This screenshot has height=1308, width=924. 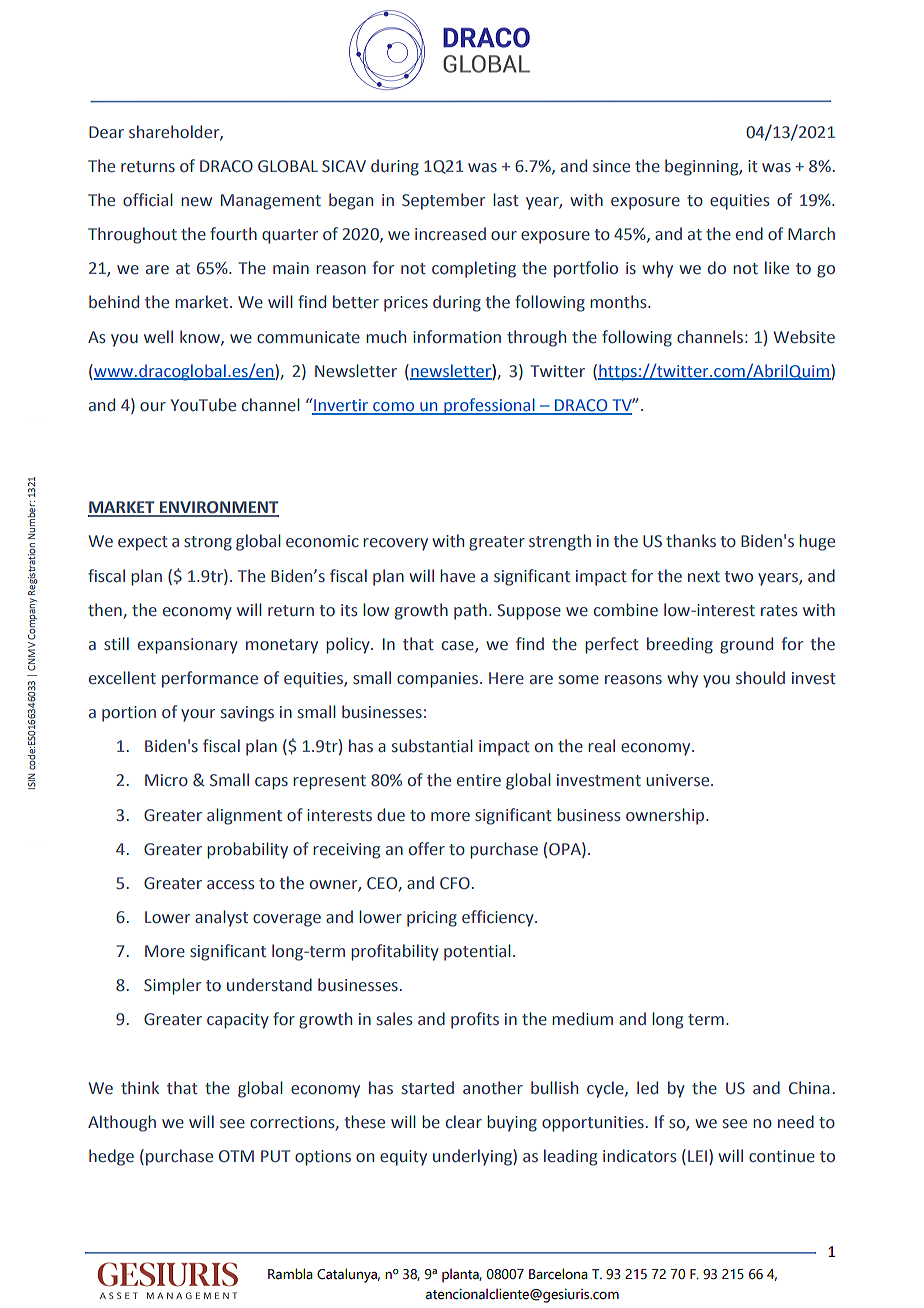 What do you see at coordinates (230, 885) in the screenshot?
I see `access` at bounding box center [230, 885].
